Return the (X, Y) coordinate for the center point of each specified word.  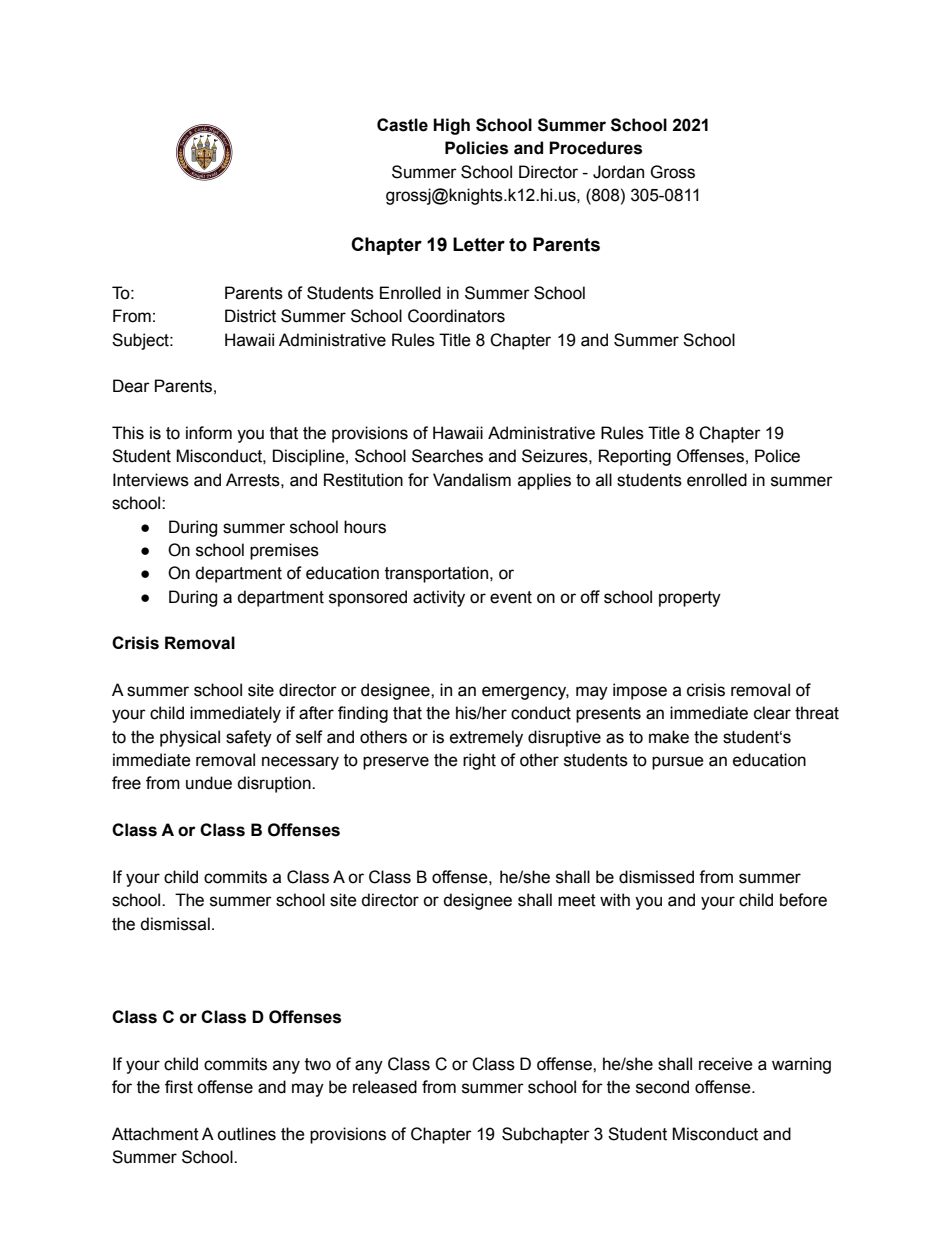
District (250, 316)
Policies (476, 148)
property (690, 599)
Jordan (618, 172)
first (179, 1087)
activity (439, 598)
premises (284, 551)
